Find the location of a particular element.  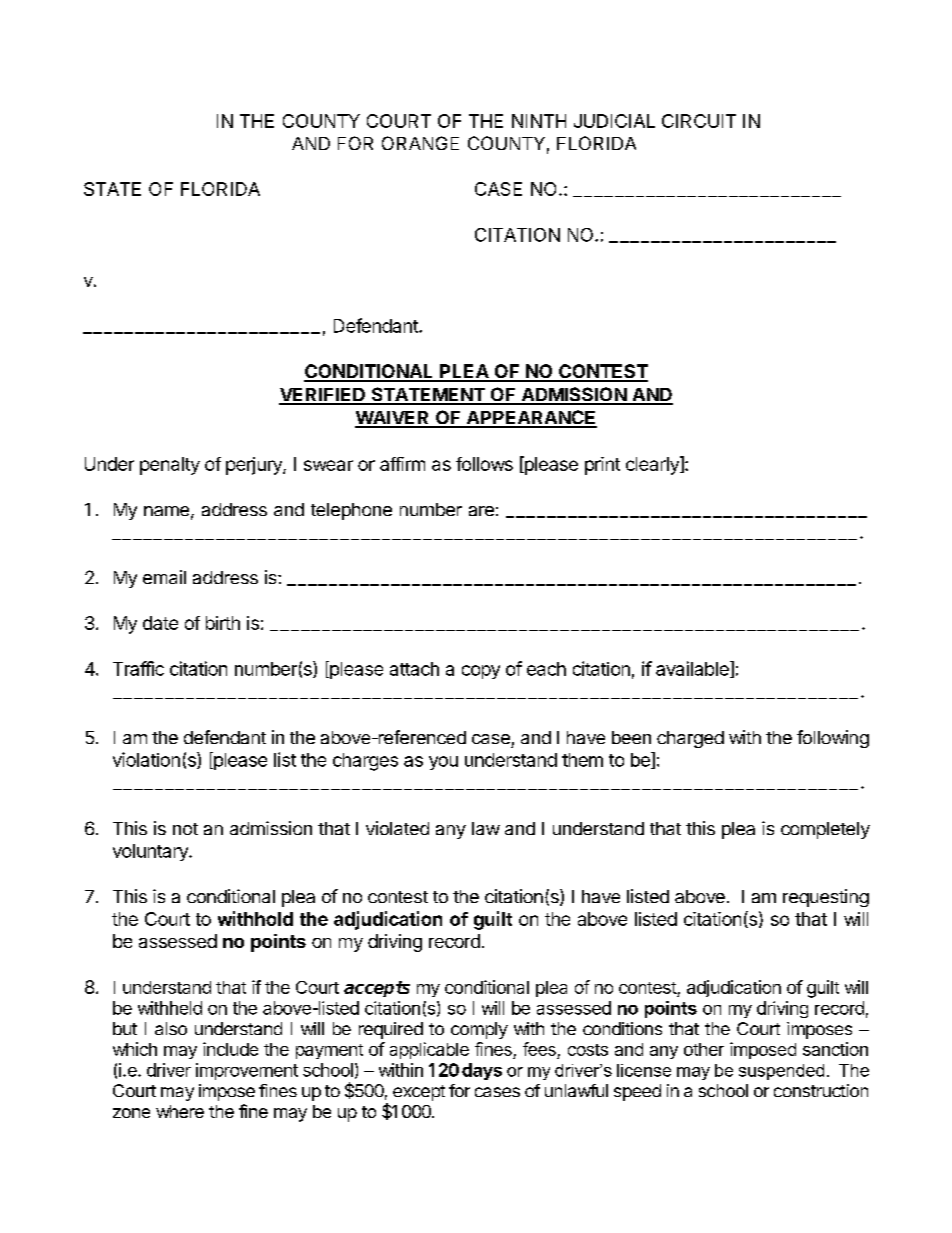

VERIFIED is located at coordinates (323, 396).
